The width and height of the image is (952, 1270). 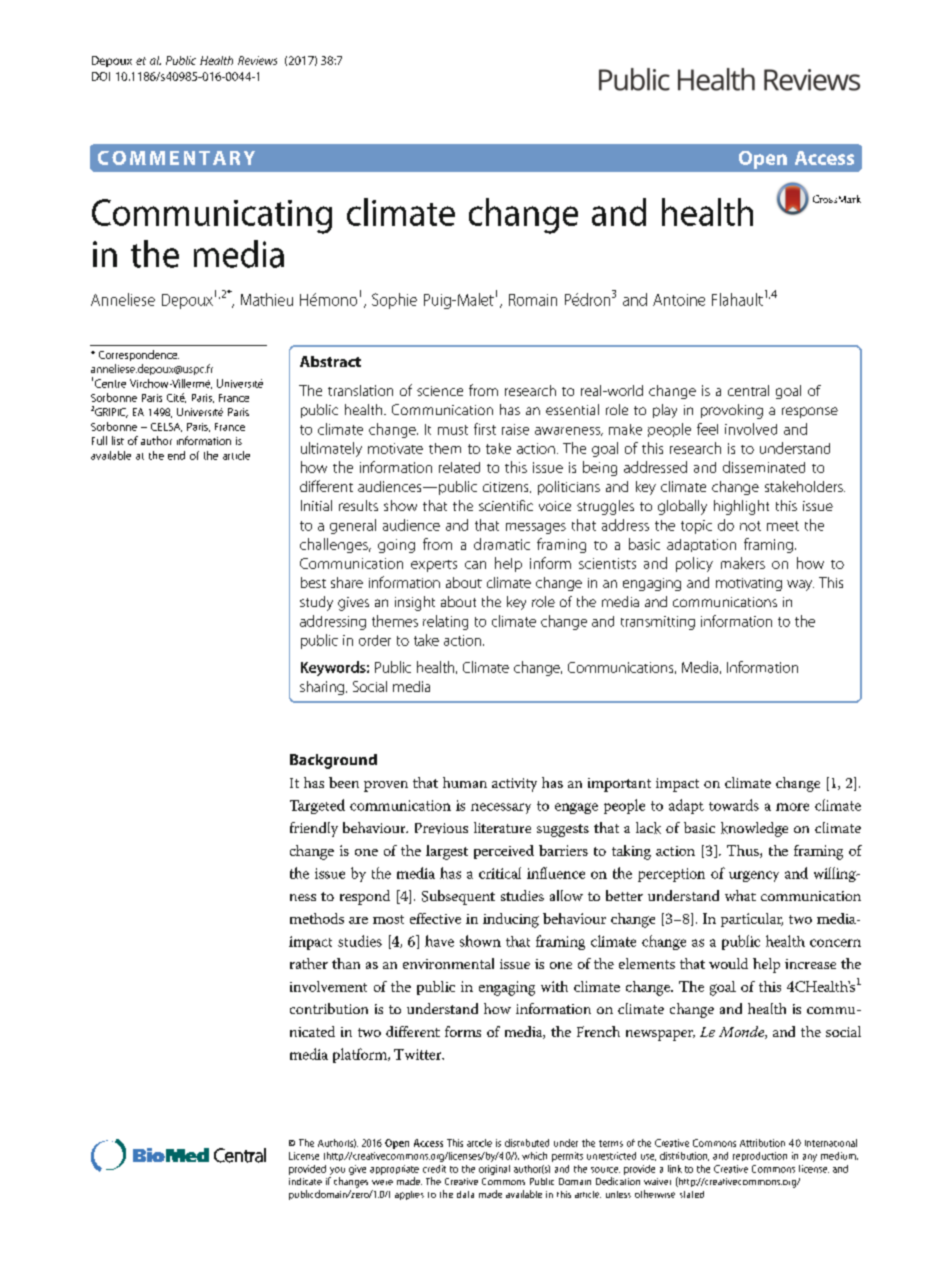 I want to click on original, so click(x=494, y=1170).
